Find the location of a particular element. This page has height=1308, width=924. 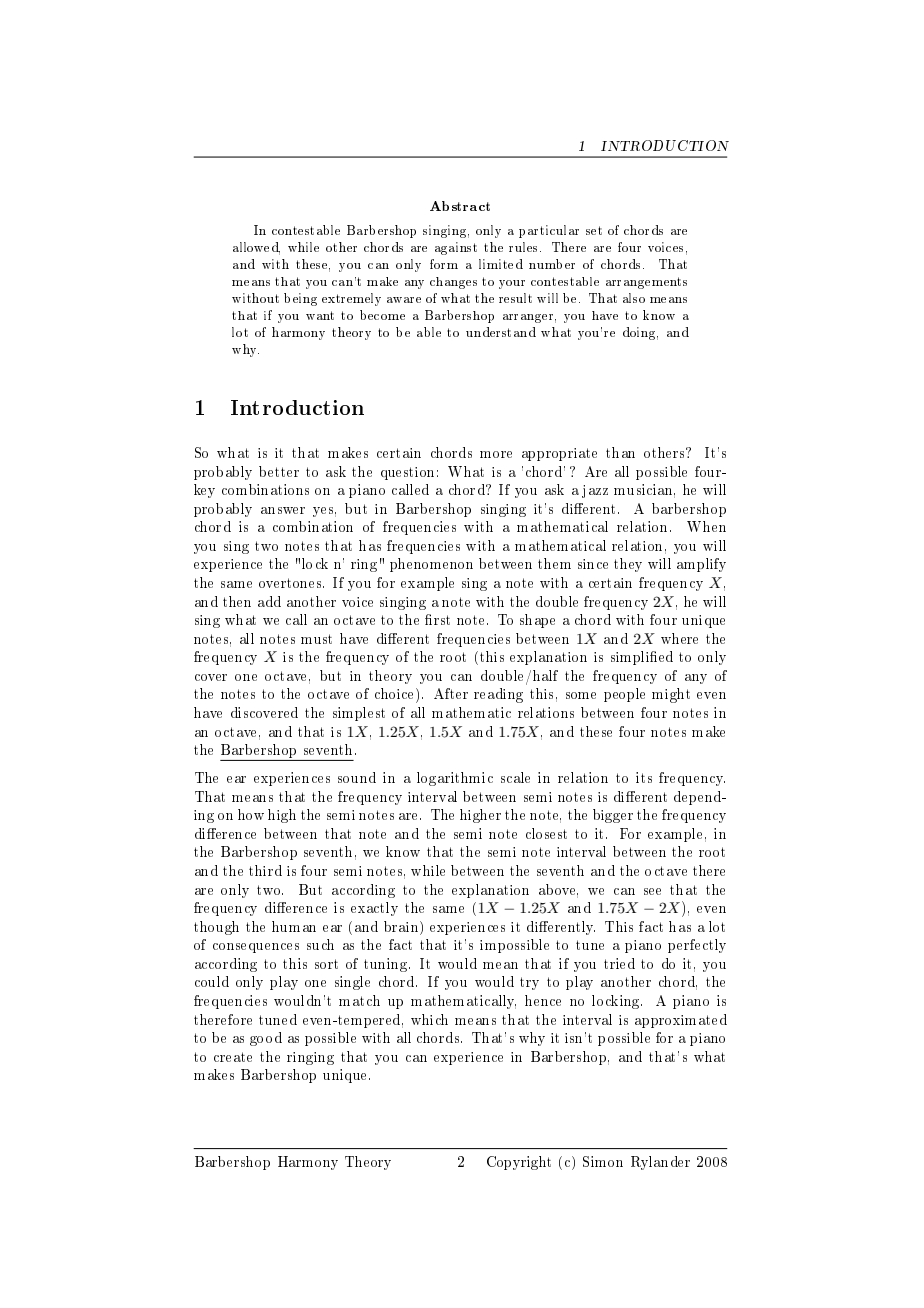

allowed is located at coordinates (256, 248).
